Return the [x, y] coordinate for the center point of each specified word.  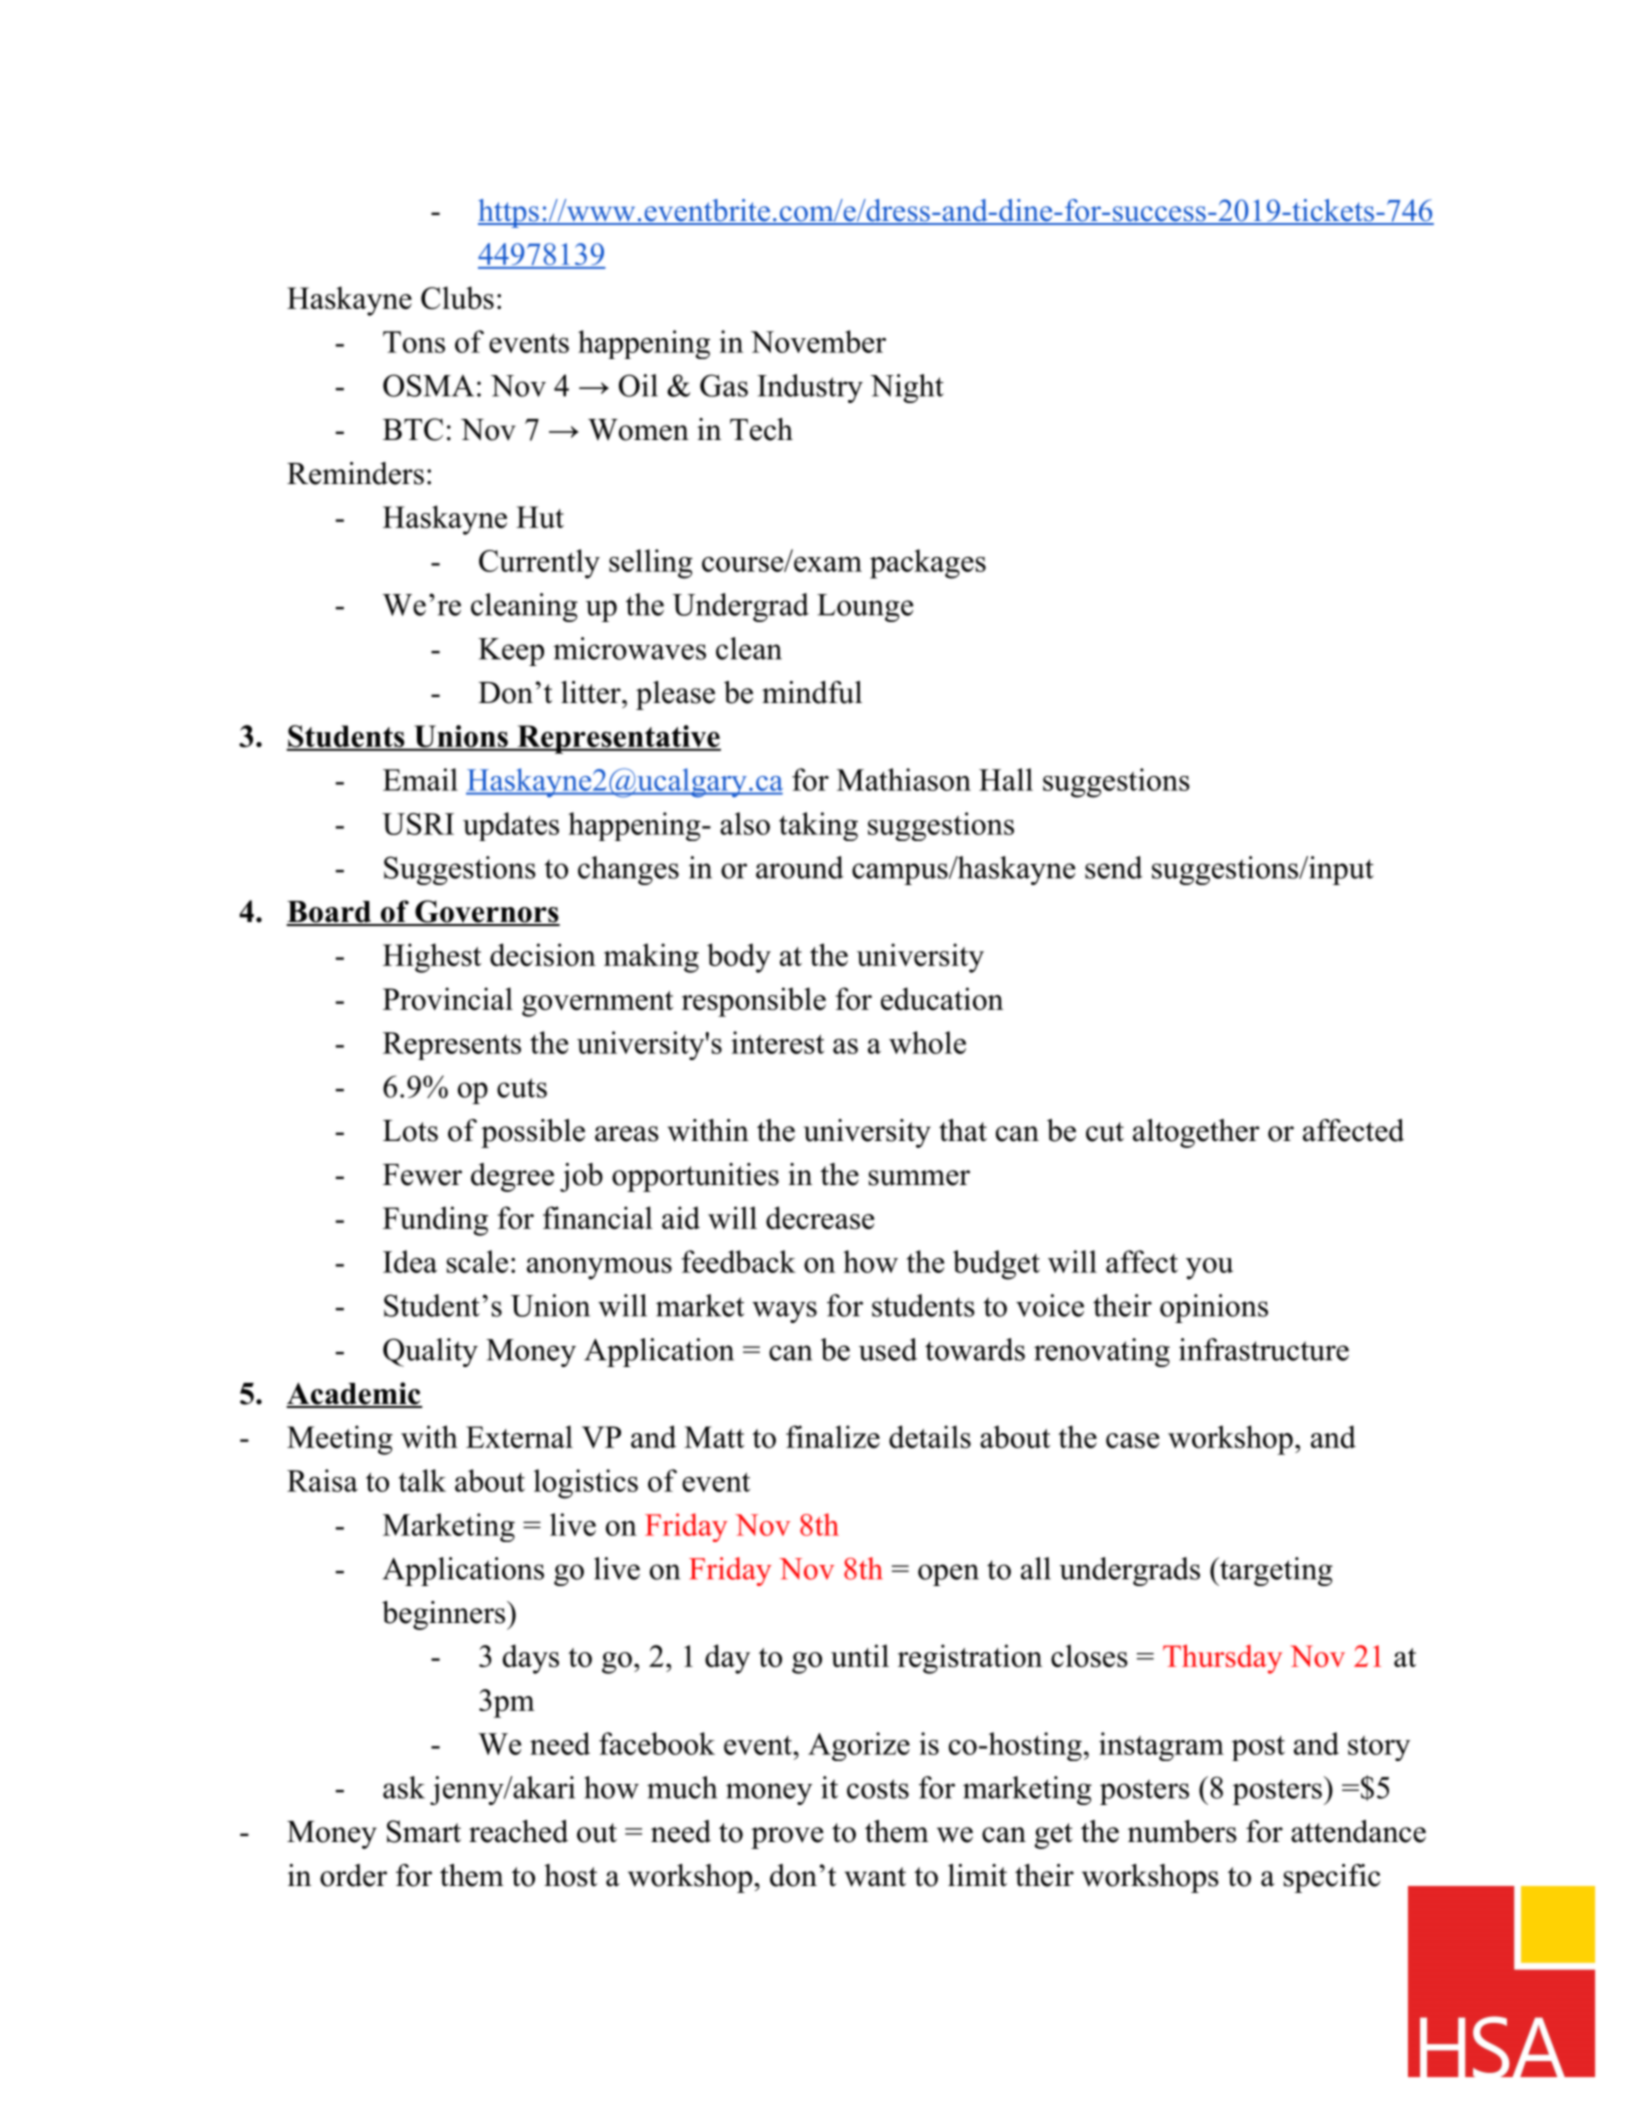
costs [878, 1789]
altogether [1196, 1133]
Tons [414, 342]
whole [927, 1042]
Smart [424, 1831]
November [818, 341]
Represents [452, 1046]
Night [907, 388]
